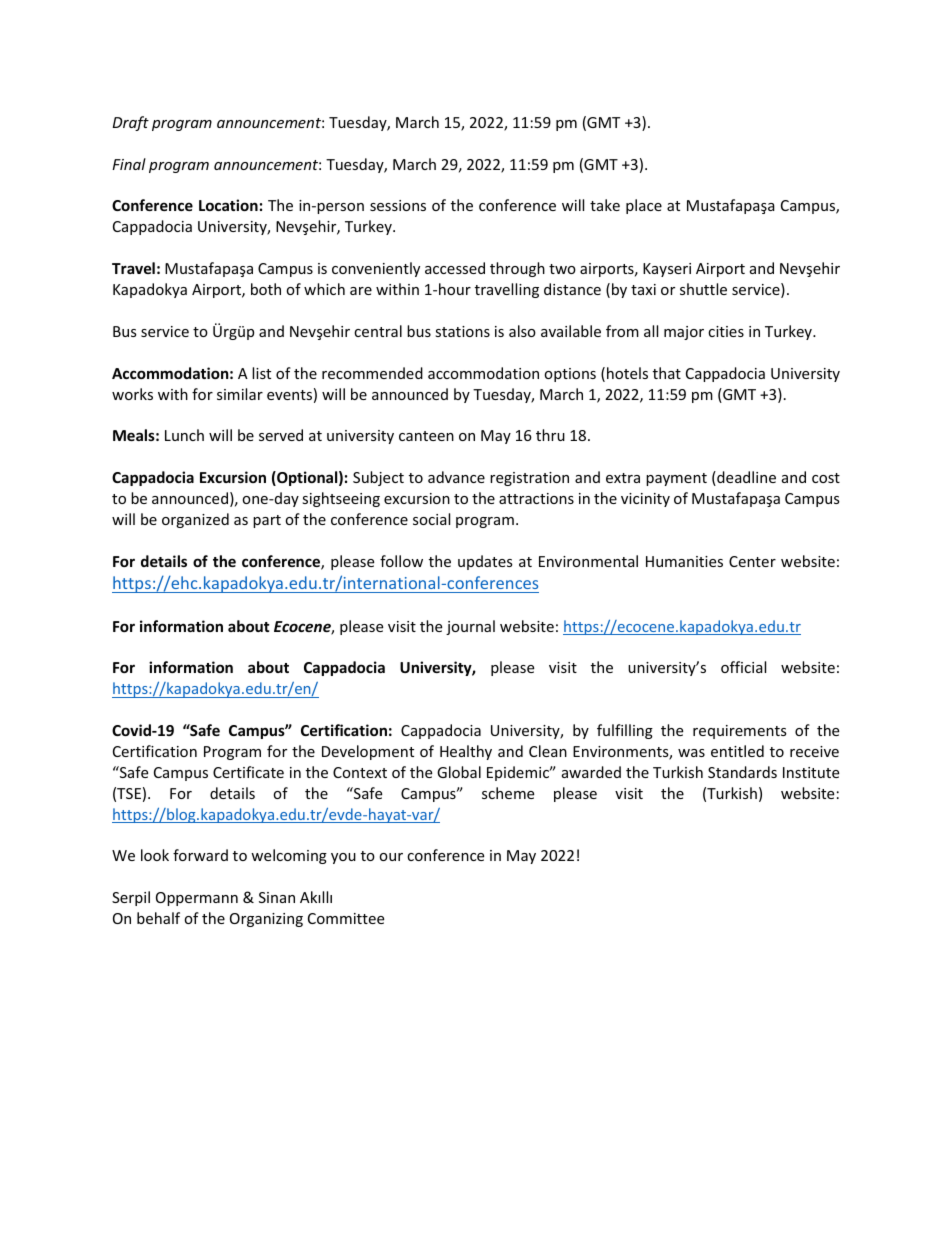  Describe the element at coordinates (398, 205) in the screenshot. I see `sessions` at that location.
